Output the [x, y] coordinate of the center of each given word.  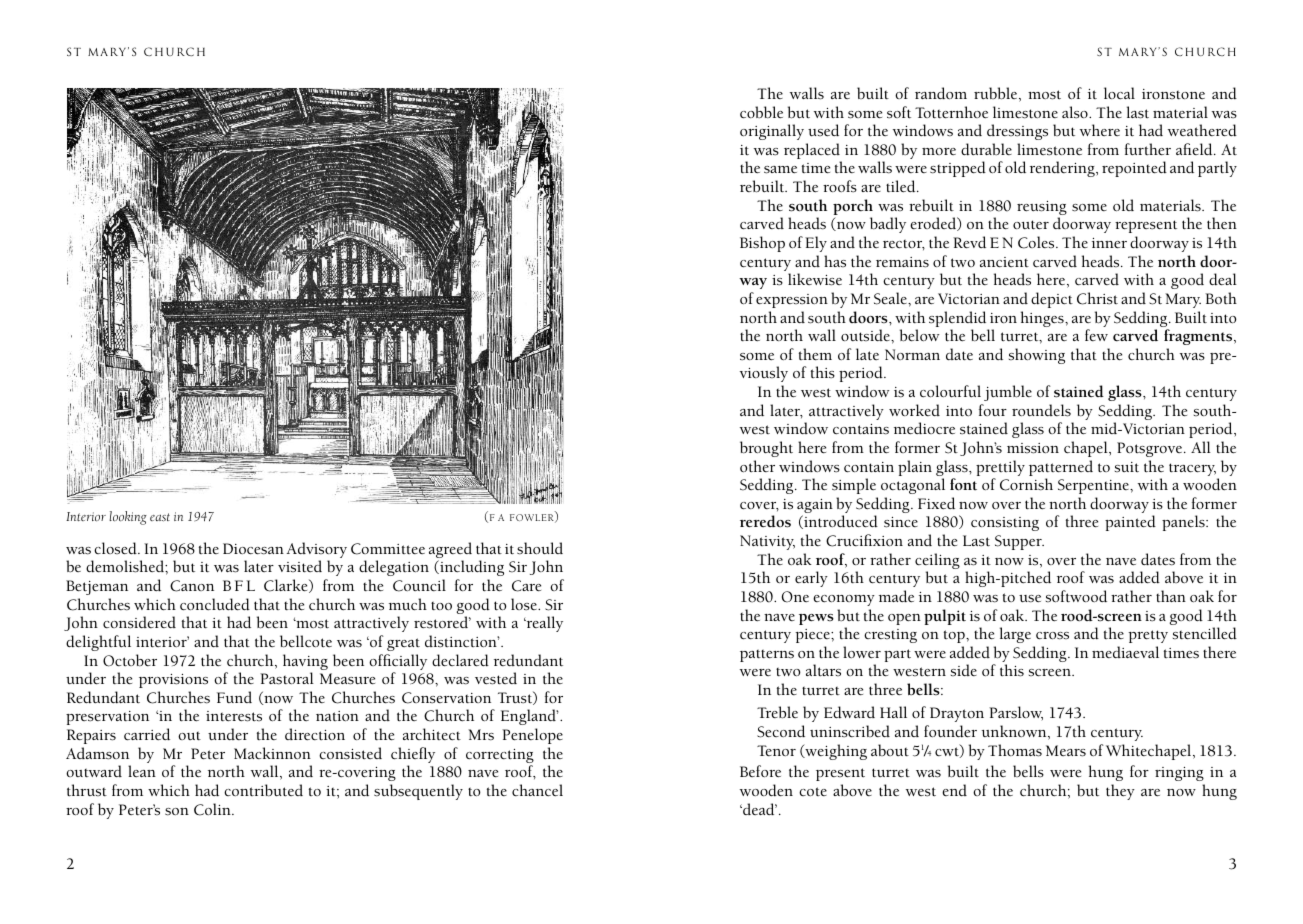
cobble [761, 112]
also [1076, 112]
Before [760, 771]
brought [766, 449]
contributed [263, 790]
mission [1033, 448]
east [160, 517]
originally [772, 132]
